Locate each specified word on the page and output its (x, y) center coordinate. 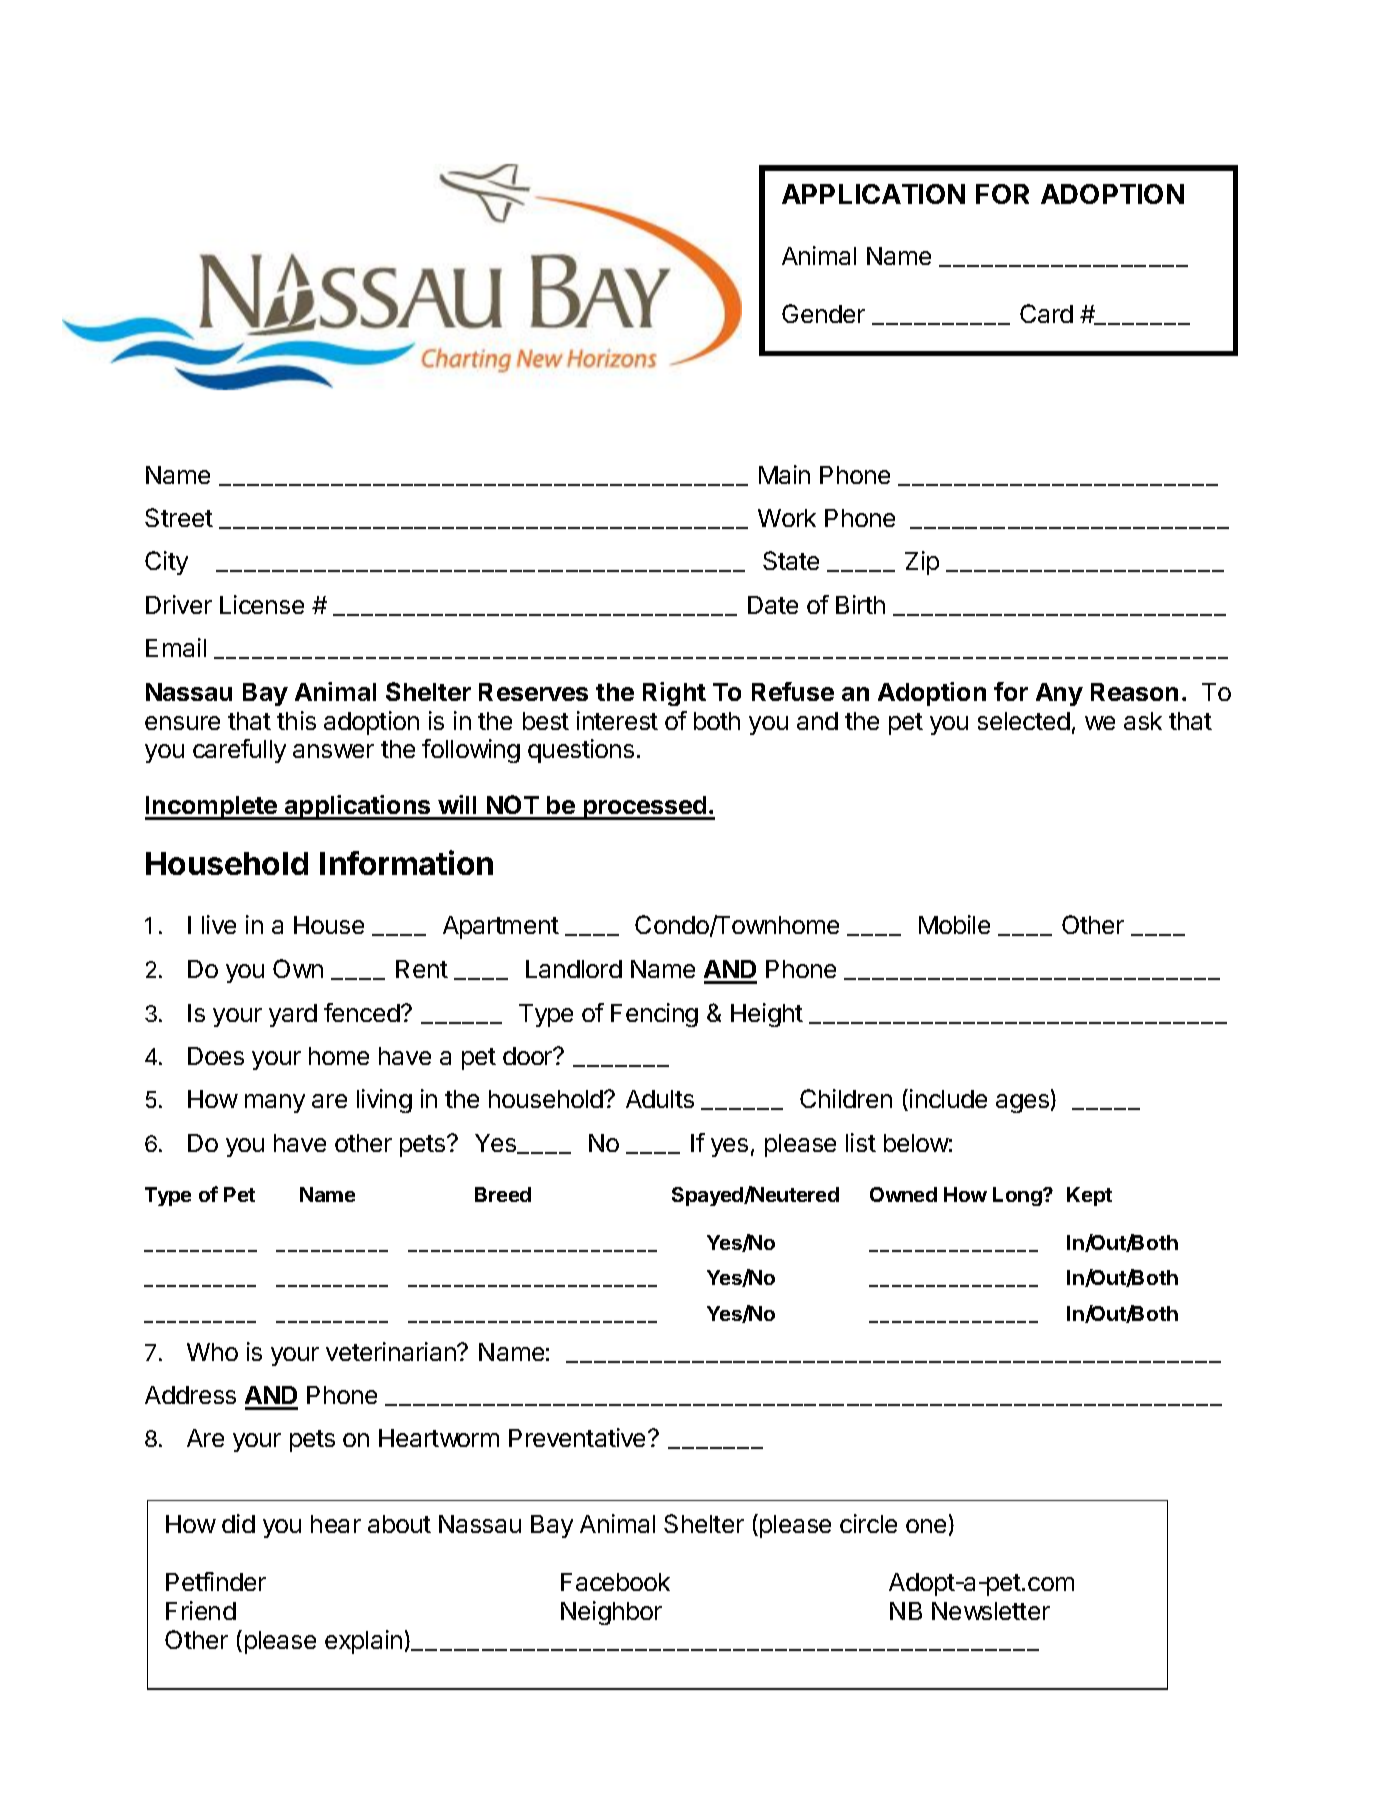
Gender (823, 313)
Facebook (615, 1582)
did (238, 1523)
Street (179, 517)
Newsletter (991, 1611)
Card (1046, 313)
